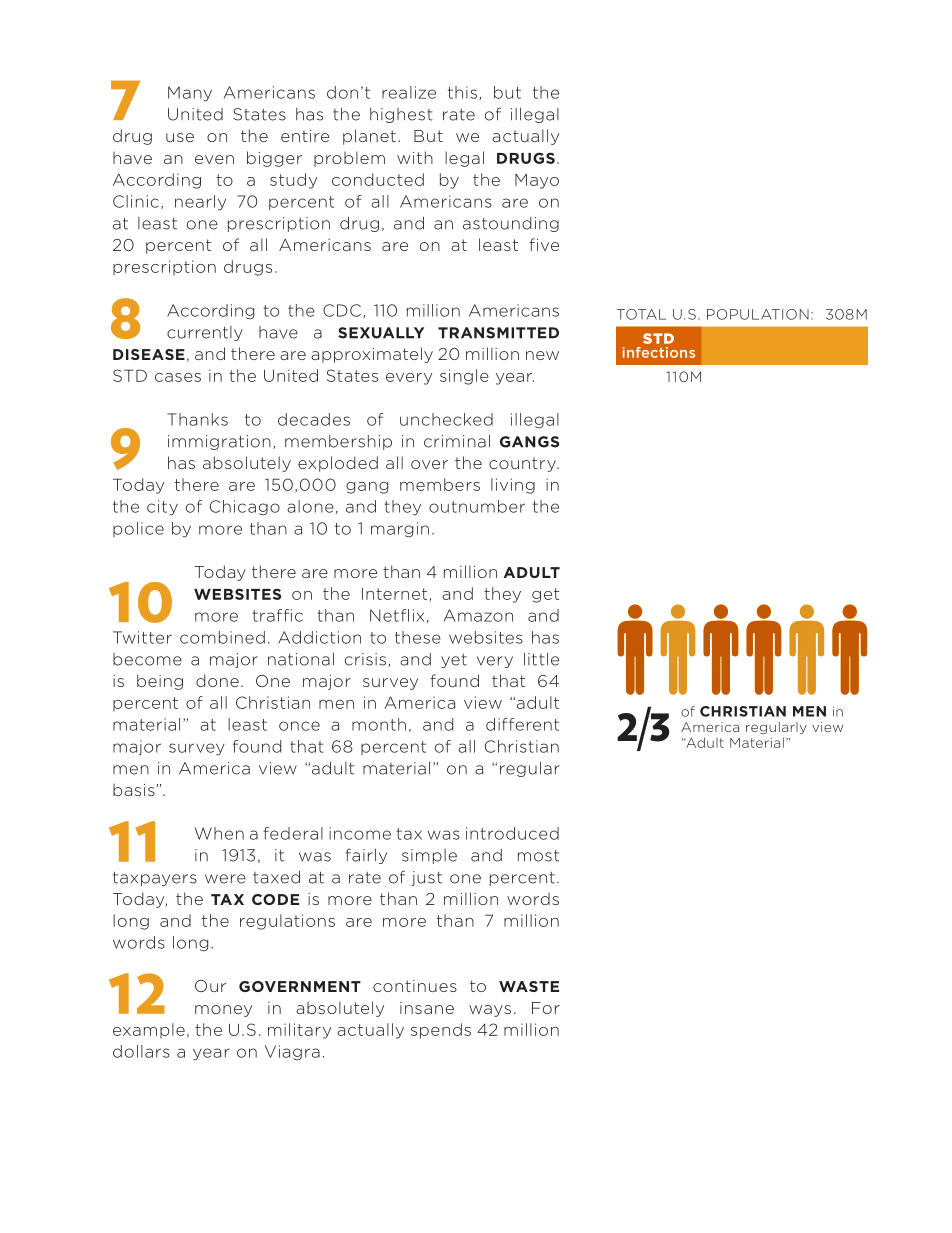 This page has height=1233, width=952. What do you see at coordinates (219, 833) in the page?
I see `When` at bounding box center [219, 833].
